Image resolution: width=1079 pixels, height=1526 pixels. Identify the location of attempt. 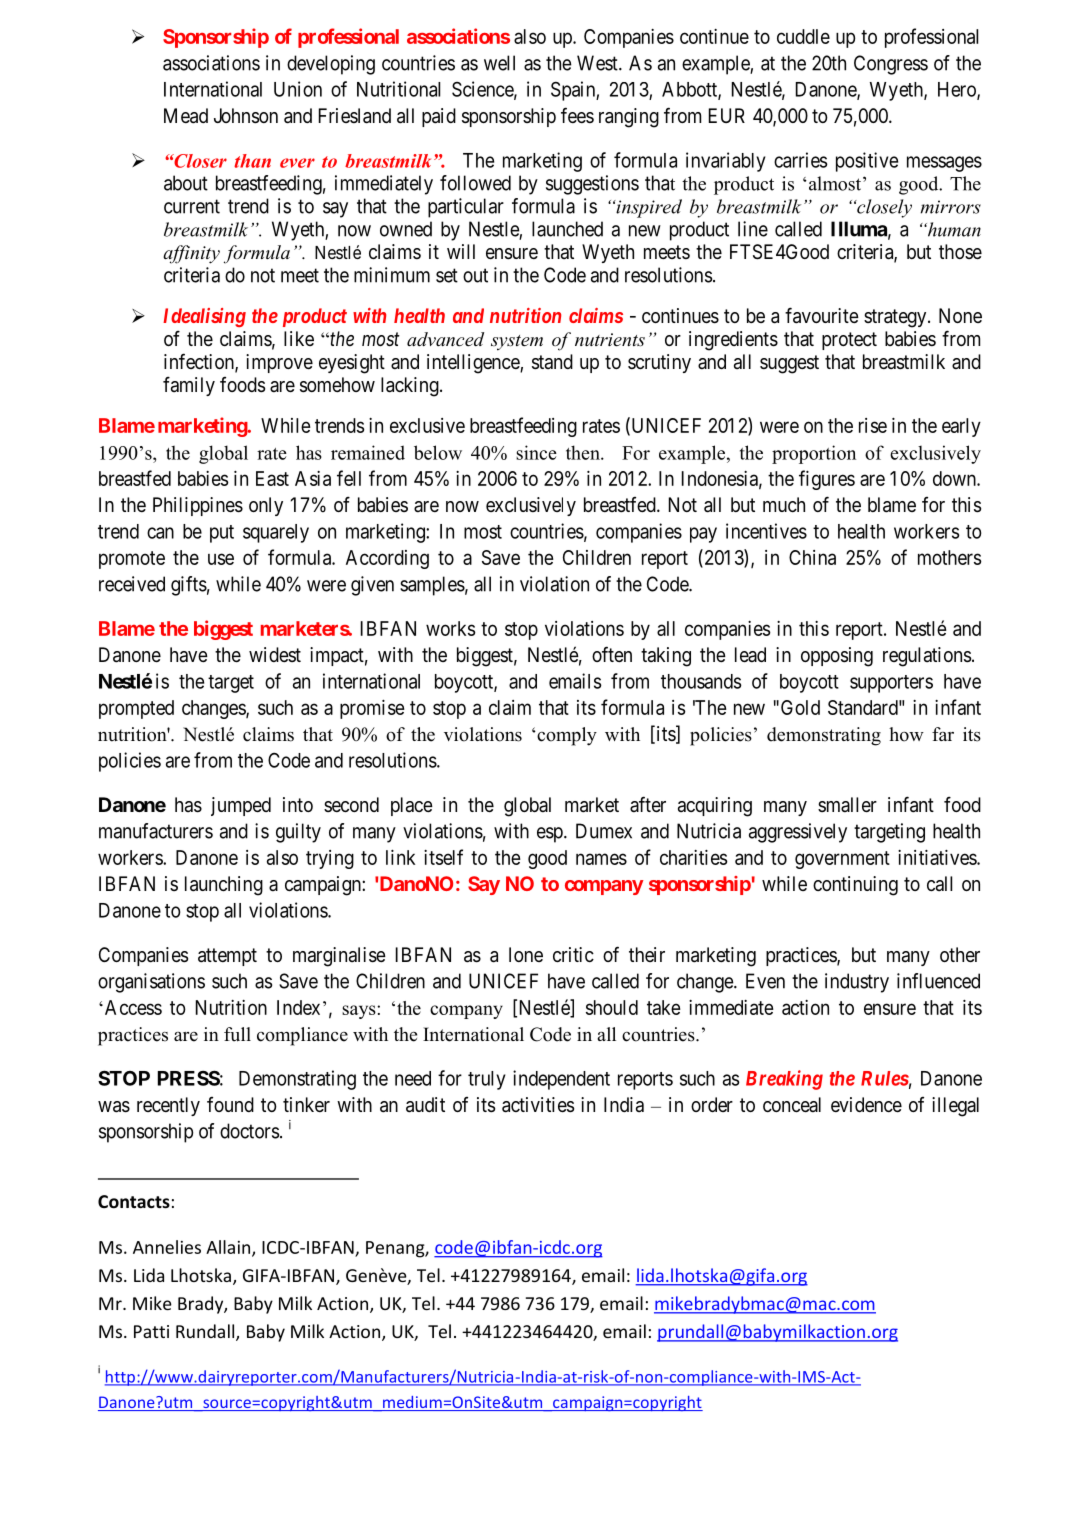
(227, 957).
